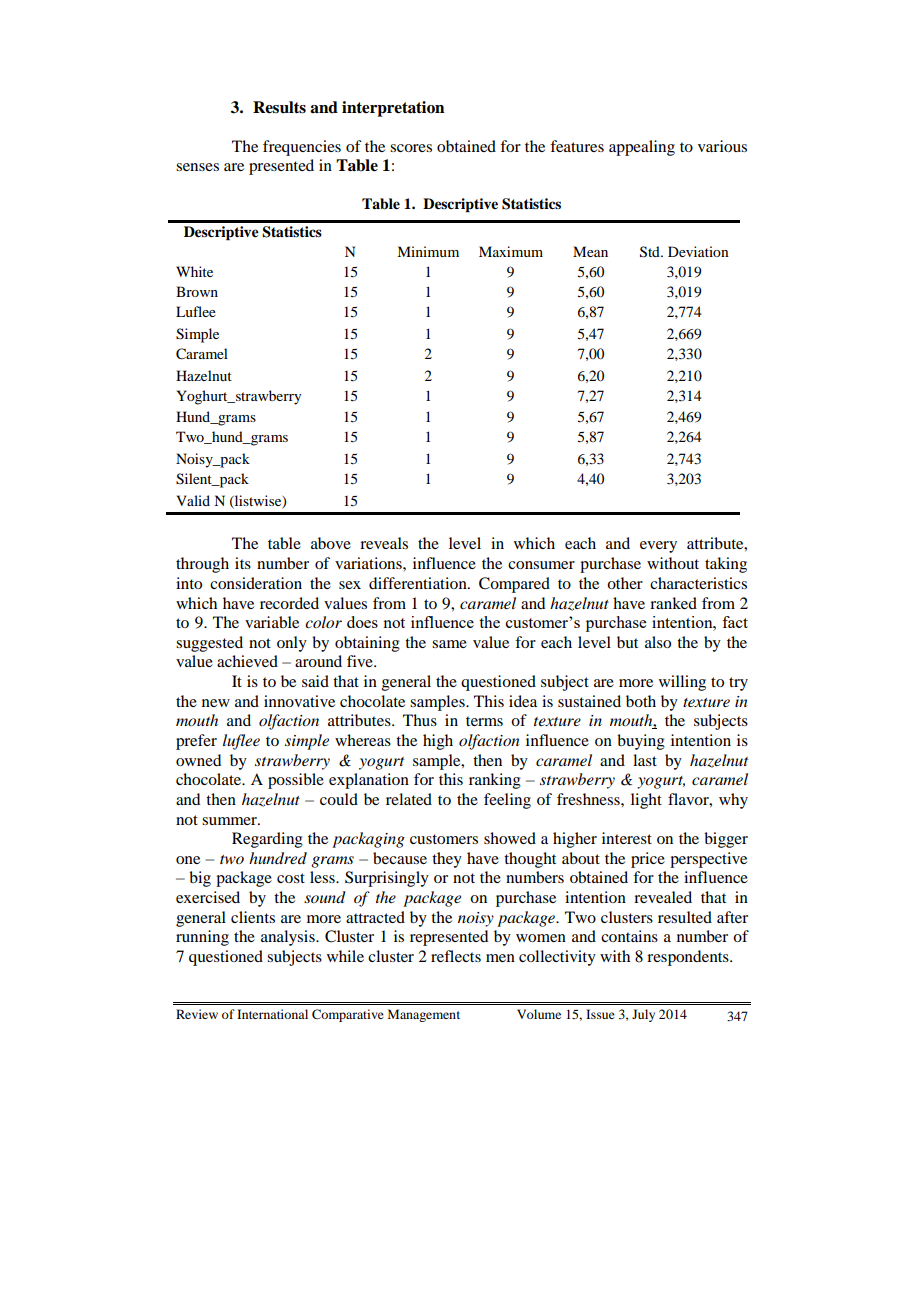 This screenshot has height=1307, width=924. What do you see at coordinates (197, 291) in the screenshot?
I see `Brown` at bounding box center [197, 291].
